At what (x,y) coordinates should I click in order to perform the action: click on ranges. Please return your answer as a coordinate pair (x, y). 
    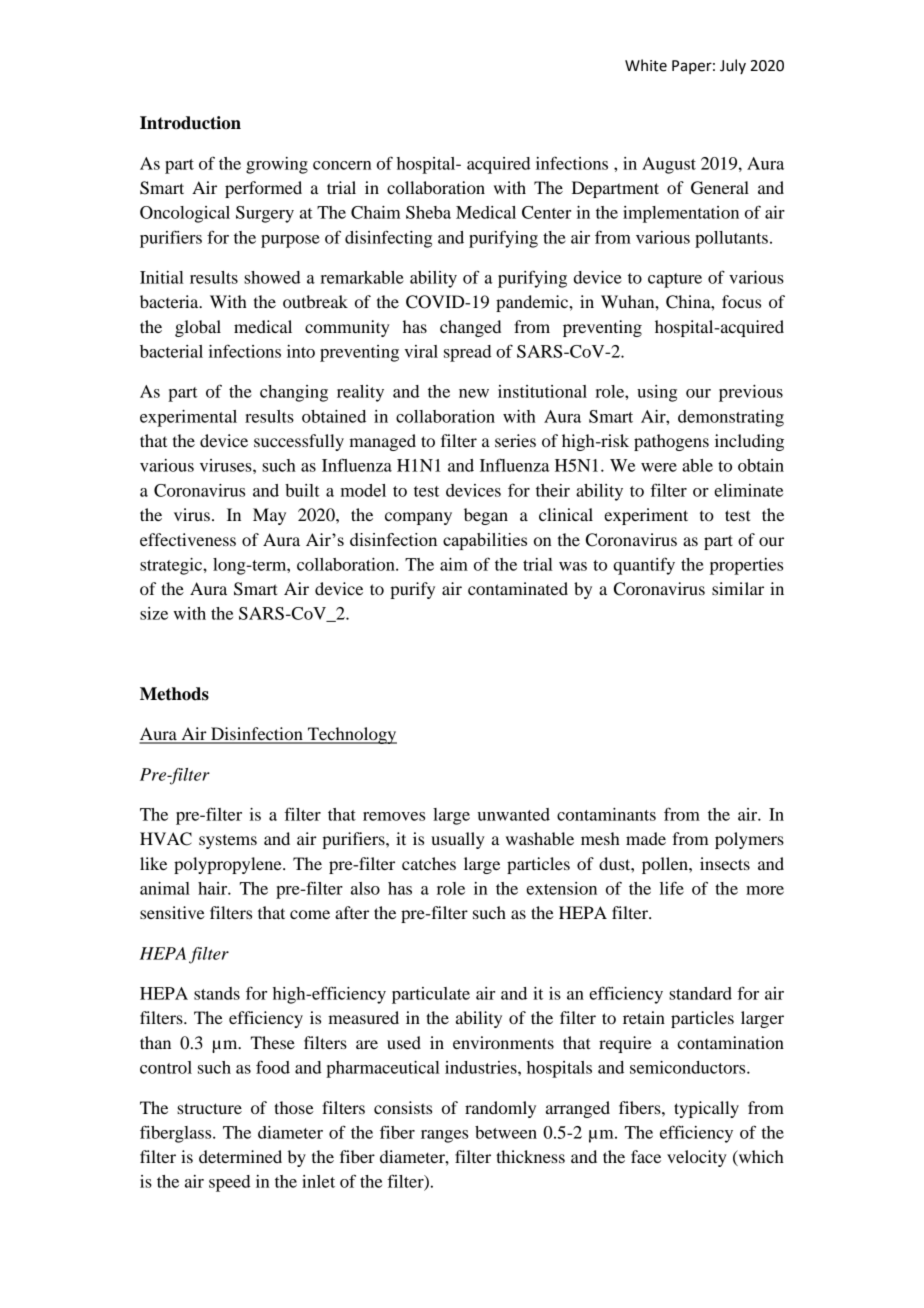
    Looking at the image, I should click on (444, 1136).
